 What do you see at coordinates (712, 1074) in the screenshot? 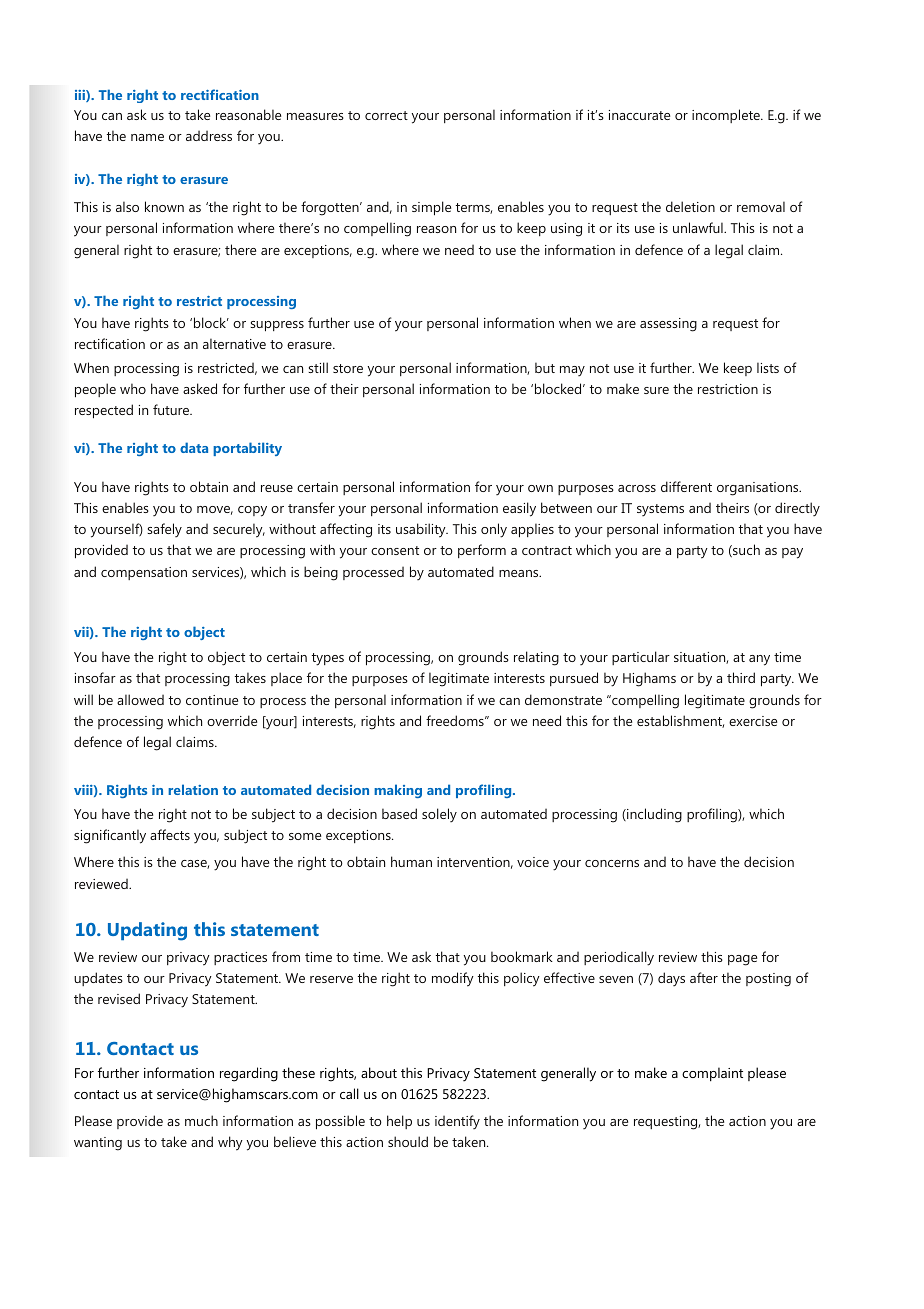
I see `complaint` at bounding box center [712, 1074].
